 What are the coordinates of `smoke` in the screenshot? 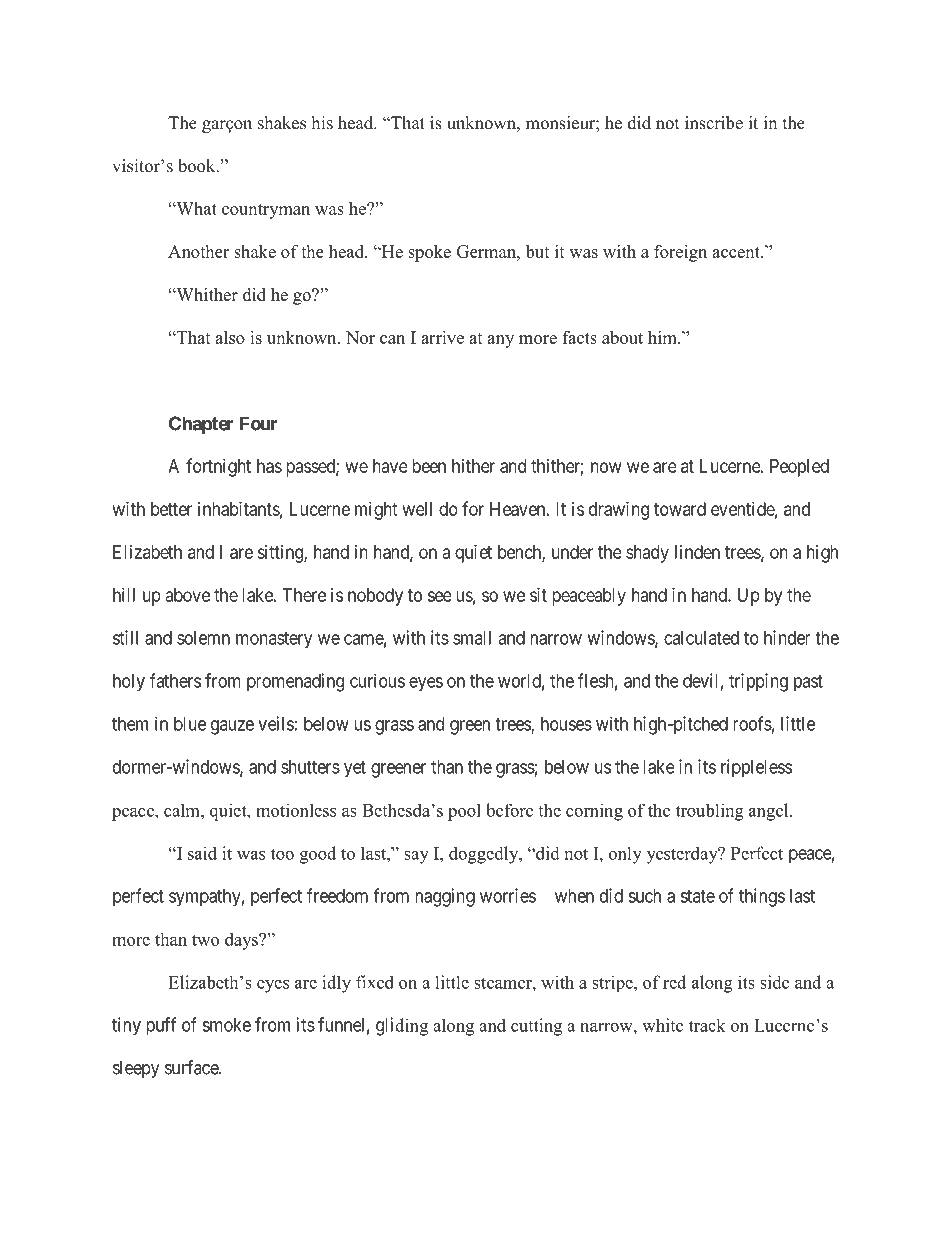 It's located at (226, 1025).
